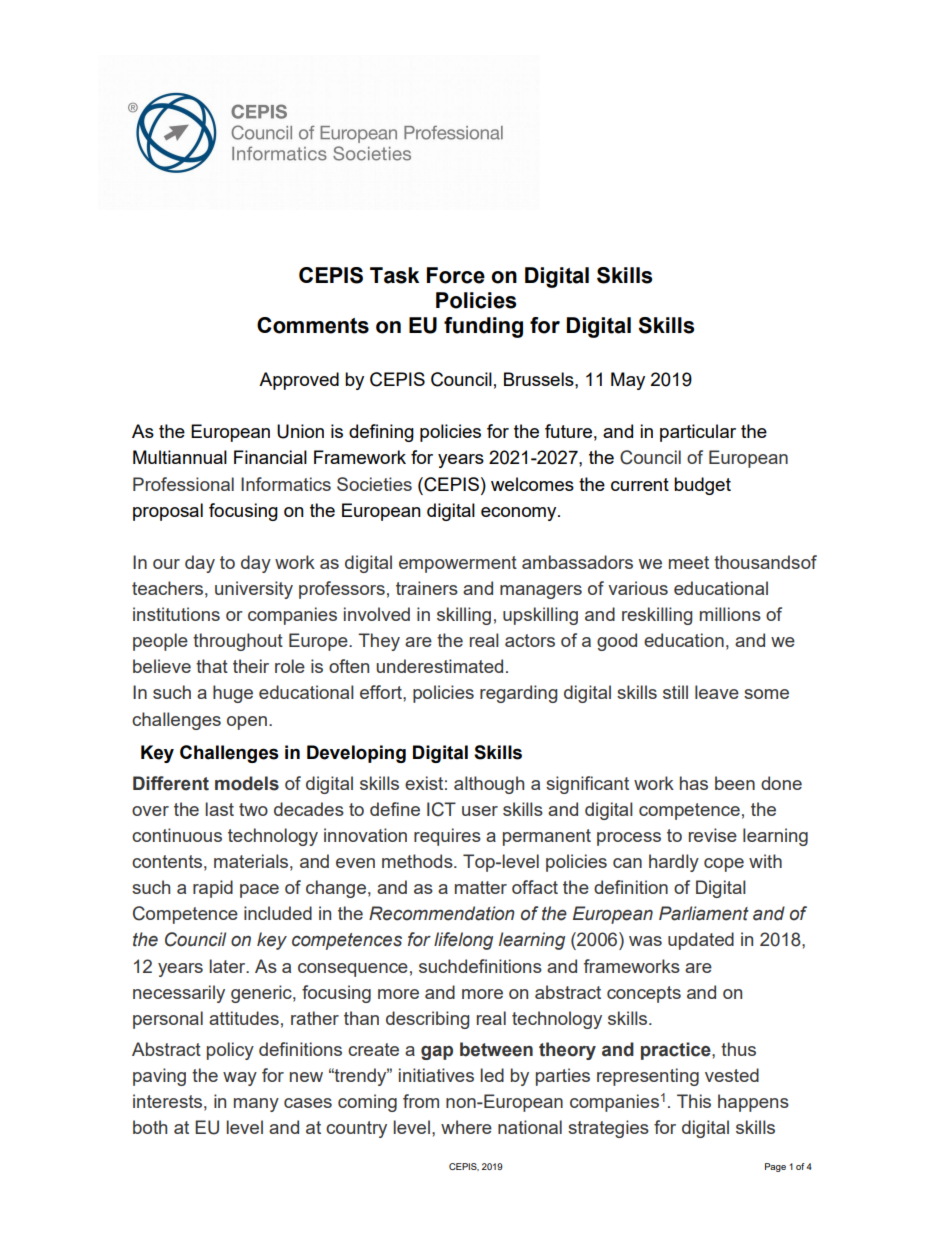 The height and width of the image is (1233, 952). Describe the element at coordinates (256, 1105) in the image. I see `many` at that location.
